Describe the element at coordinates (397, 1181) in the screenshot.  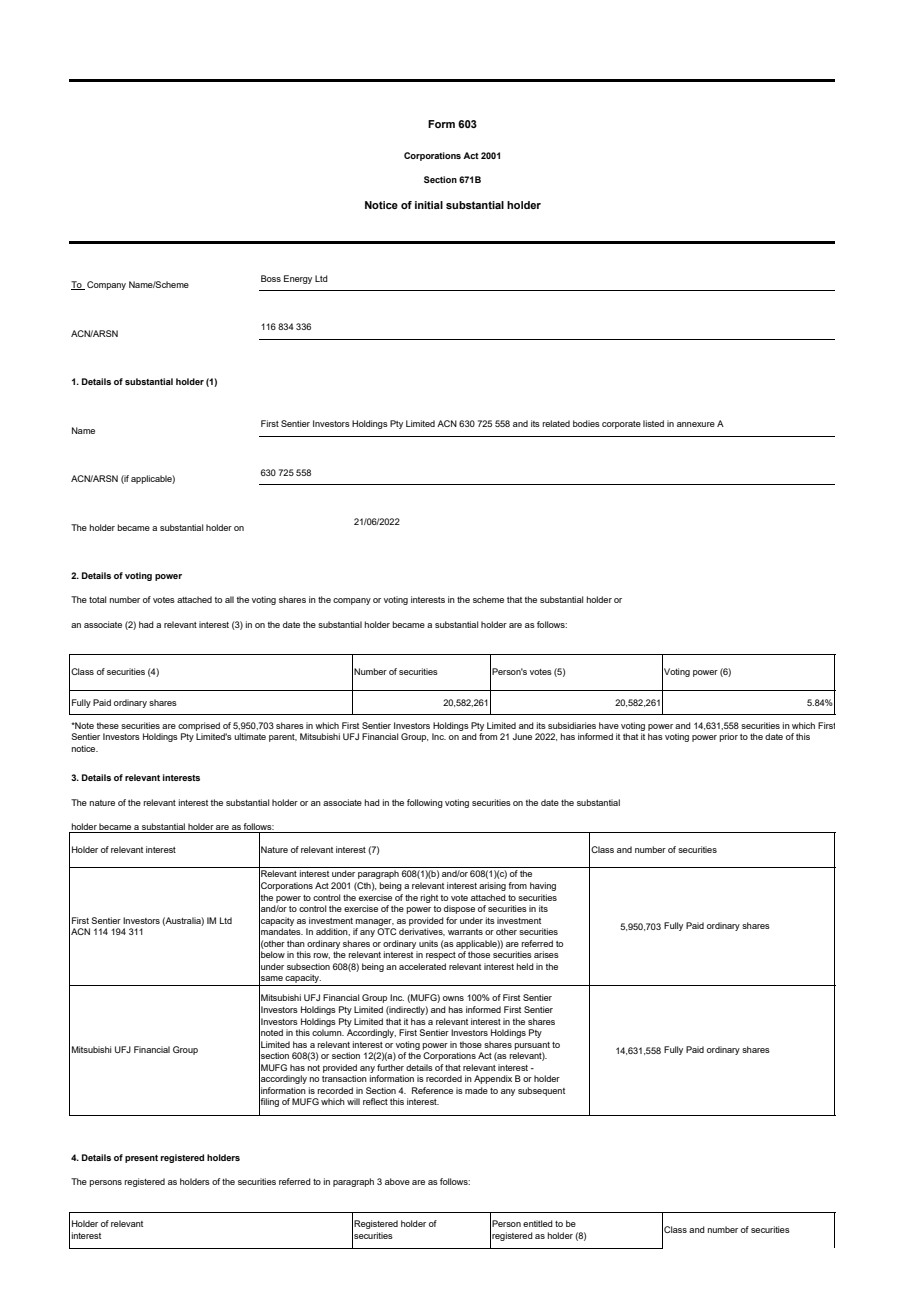
I see `above` at that location.
